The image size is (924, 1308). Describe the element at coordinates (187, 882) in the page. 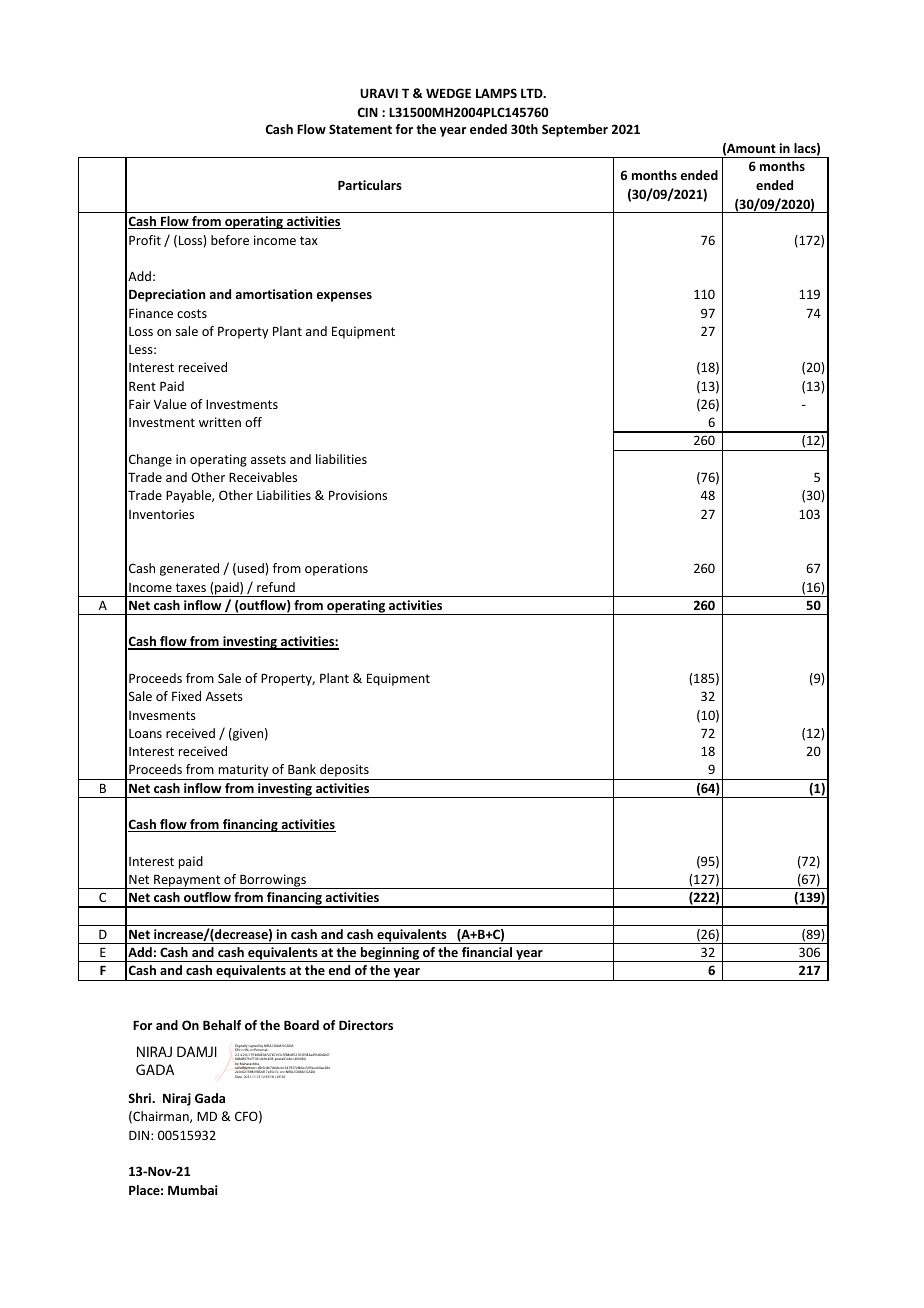

I see `Repayment` at that location.
